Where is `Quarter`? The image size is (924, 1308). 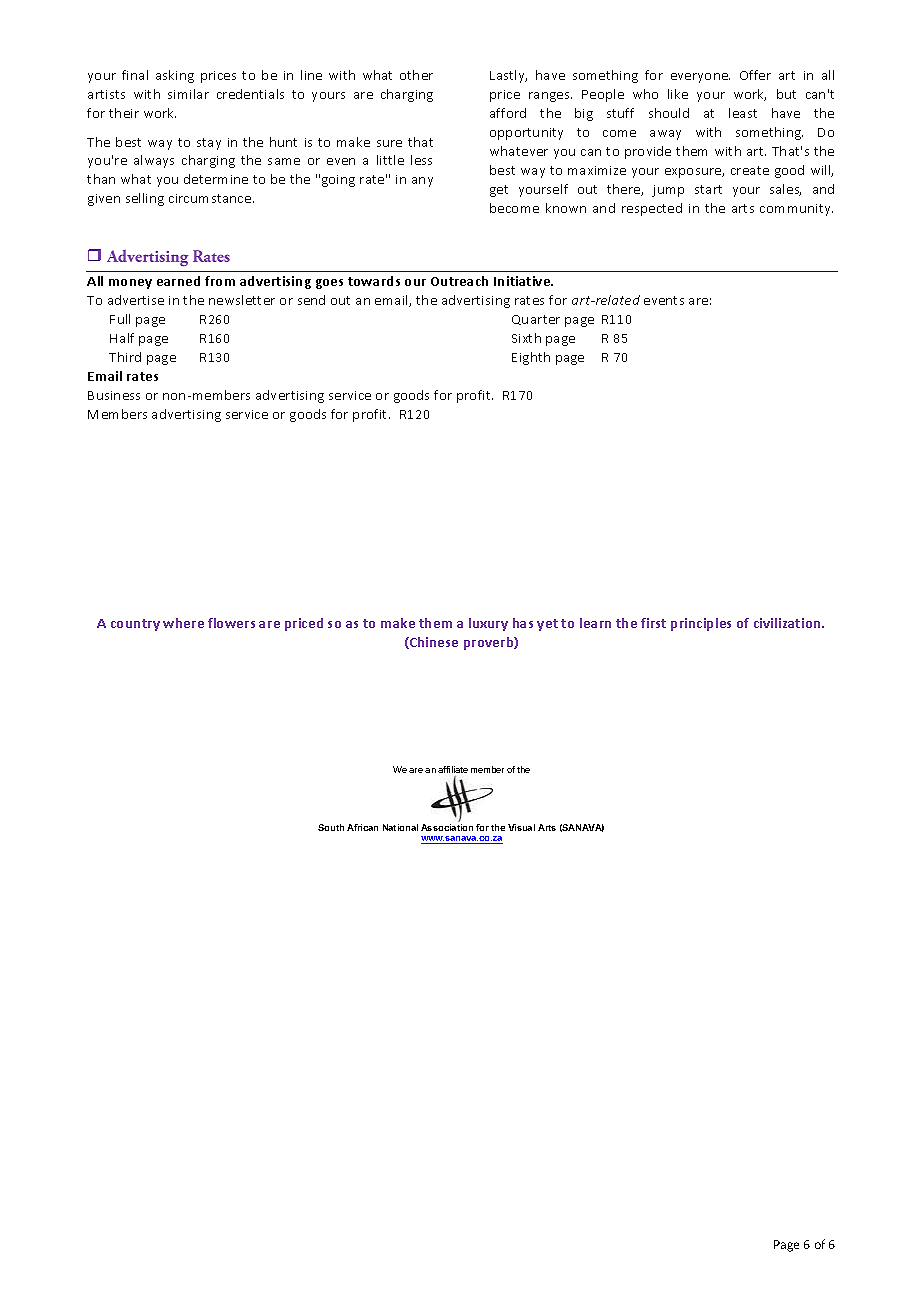 Quarter is located at coordinates (536, 320).
